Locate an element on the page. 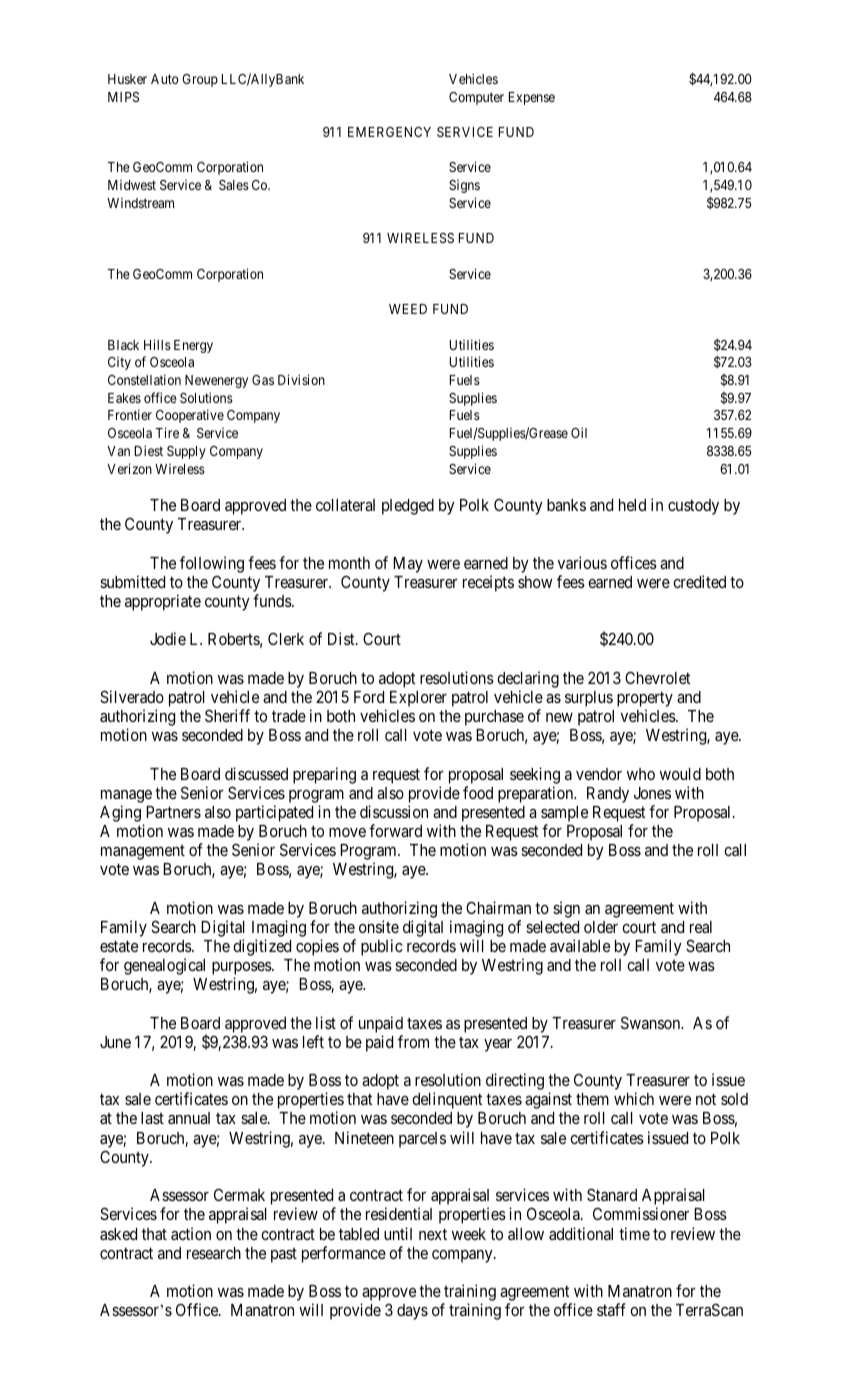 This image has width=849, height=1400. Expense is located at coordinates (532, 98).
